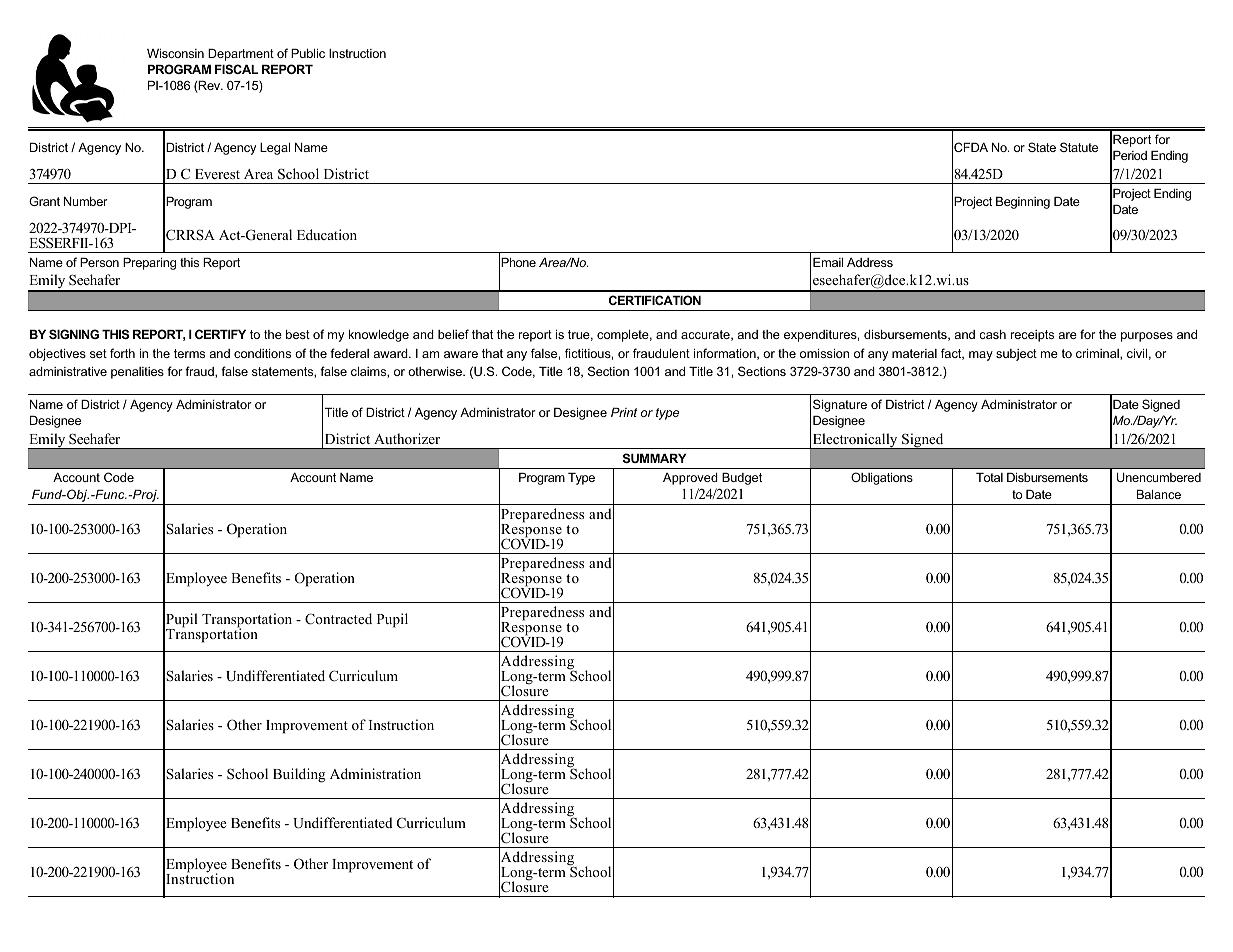 The height and width of the page is (952, 1233). I want to click on Building, so click(299, 775).
